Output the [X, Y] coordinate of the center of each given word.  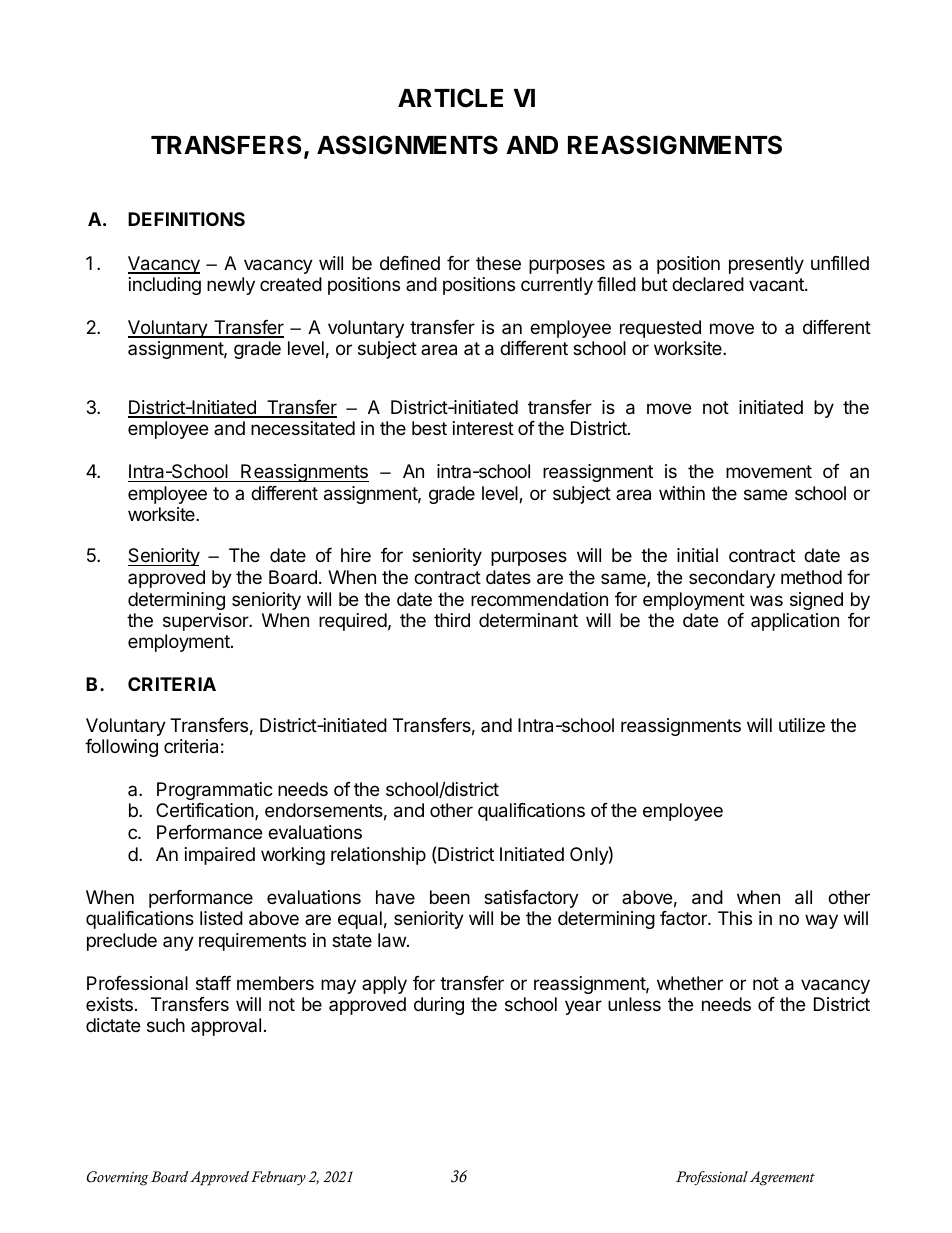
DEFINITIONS [186, 219]
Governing [117, 1178]
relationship [378, 856]
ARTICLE [450, 98]
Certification [205, 810]
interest [483, 428]
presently [766, 265]
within [682, 493]
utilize [802, 725]
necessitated [303, 428]
